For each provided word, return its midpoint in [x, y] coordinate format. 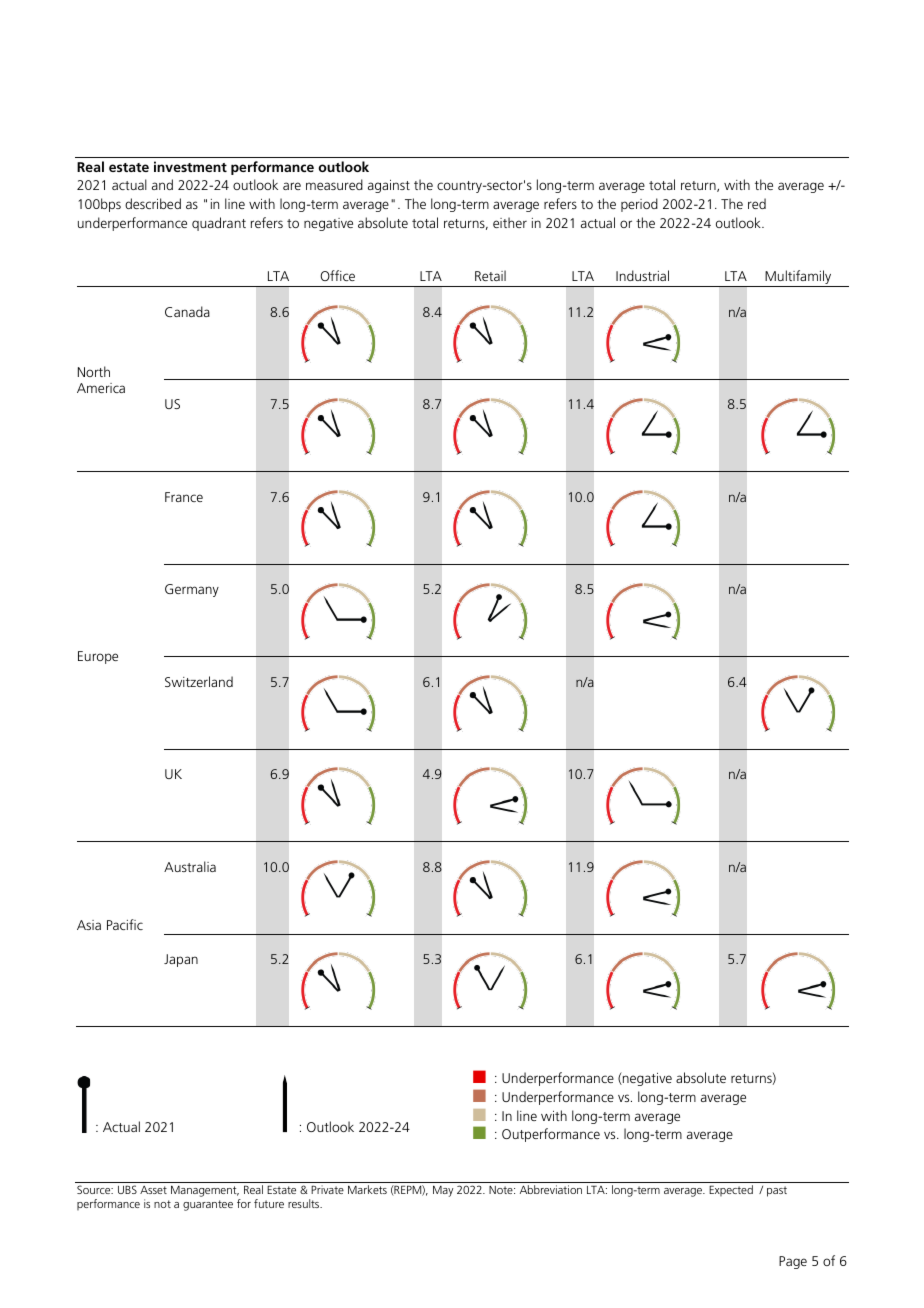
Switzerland [199, 681]
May [443, 1191]
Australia [190, 866]
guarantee [208, 1205]
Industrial [642, 275]
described [153, 203]
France [184, 497]
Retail [490, 275]
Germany [192, 590]
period [639, 205]
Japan [181, 960]
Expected [731, 1190]
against [389, 186]
